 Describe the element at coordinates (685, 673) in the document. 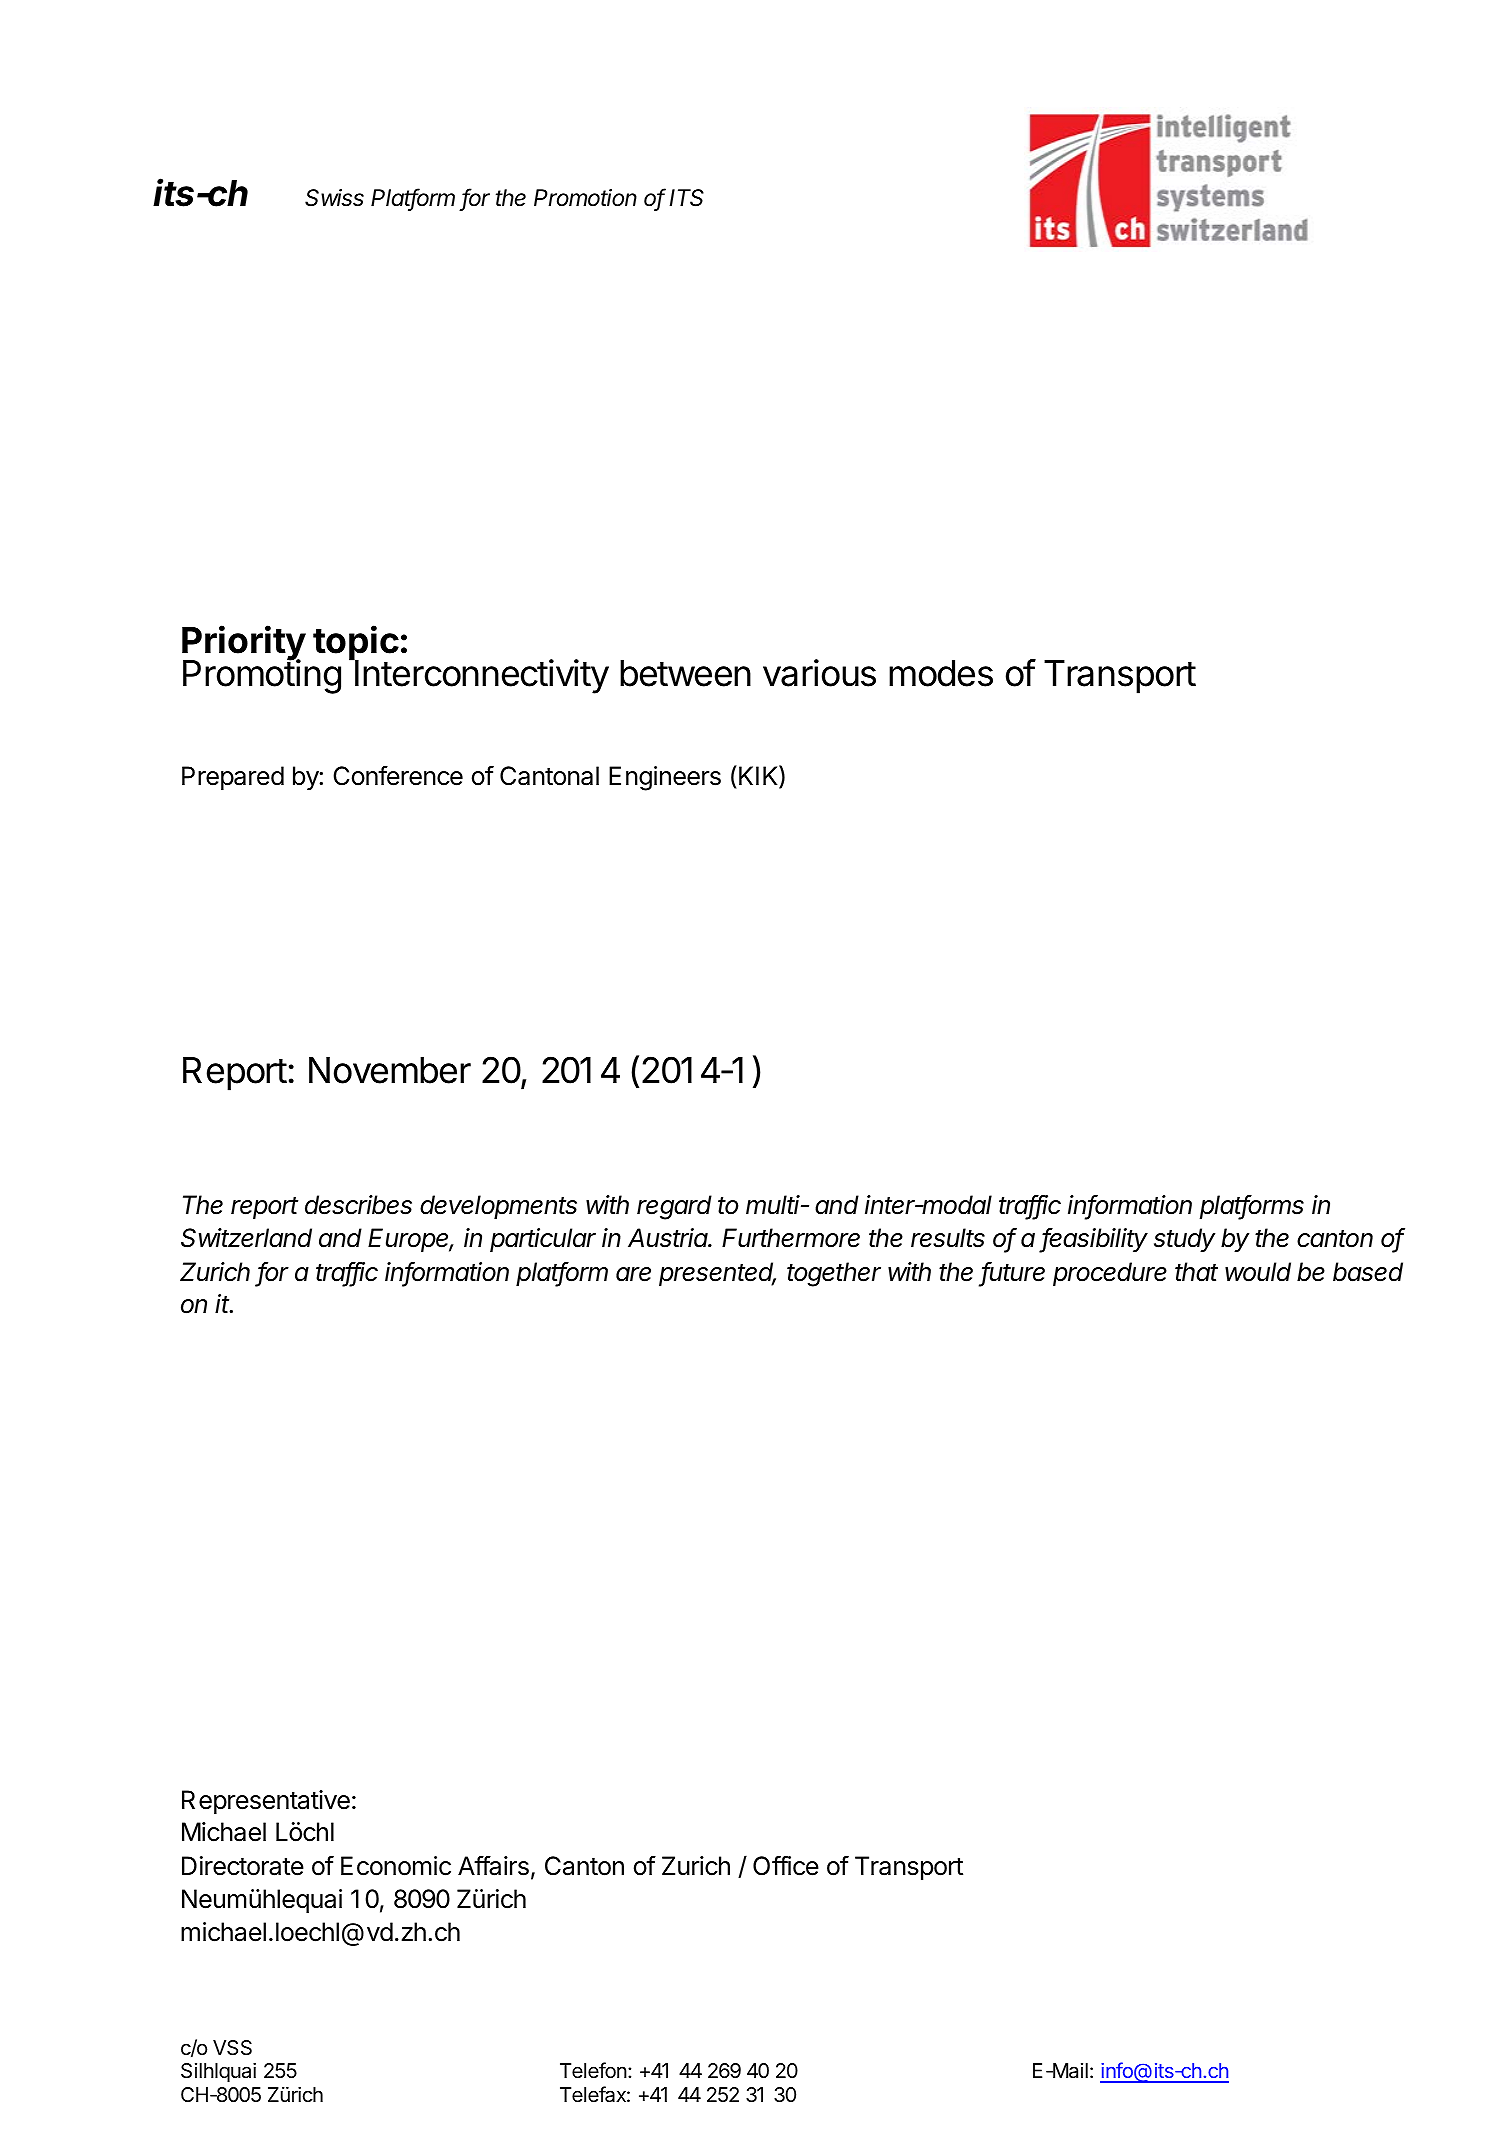

I see `between` at that location.
